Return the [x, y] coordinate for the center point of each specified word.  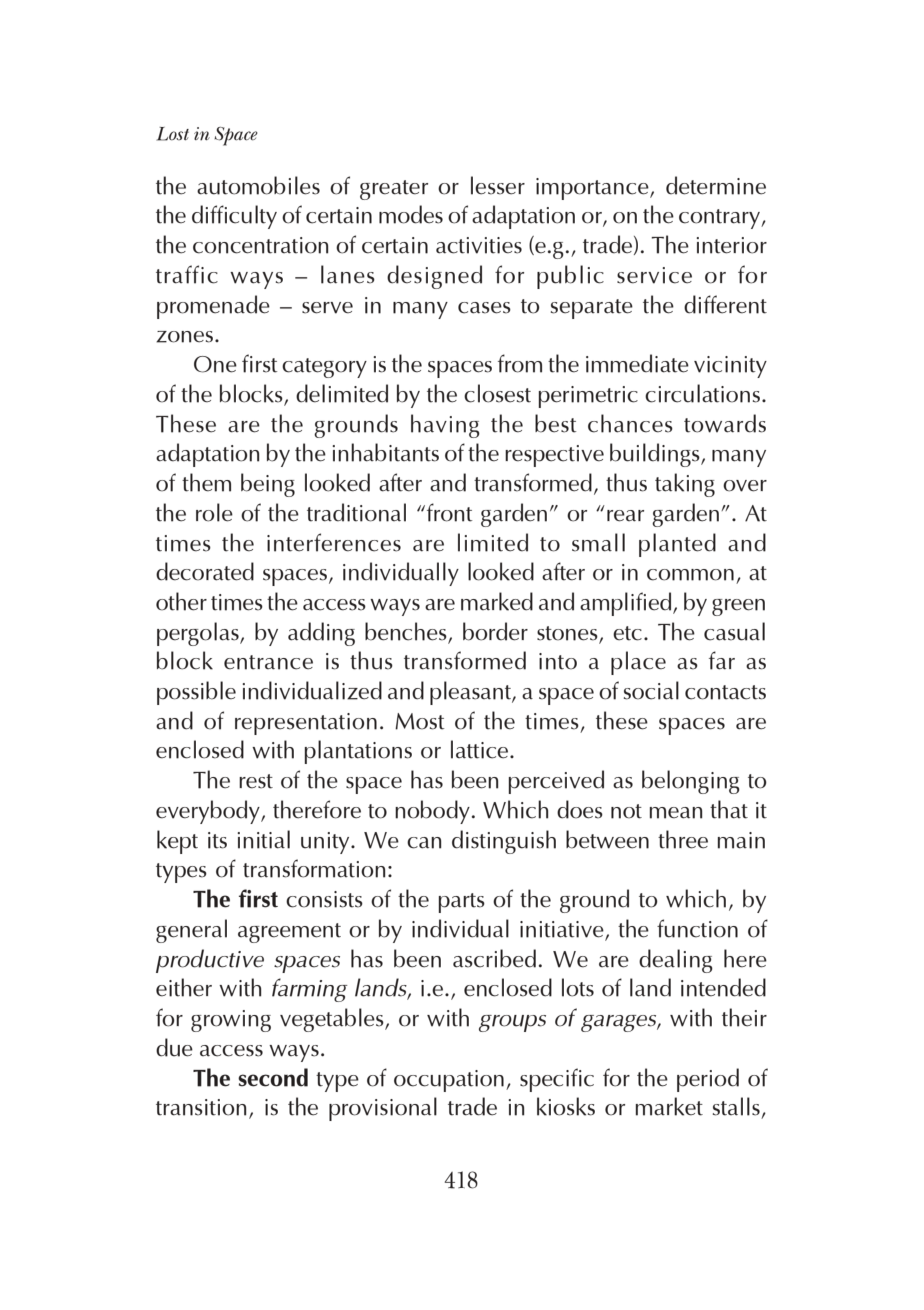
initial [263, 839]
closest [497, 393]
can [424, 843]
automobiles [258, 185]
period [708, 1080]
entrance [268, 662]
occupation [449, 1081]
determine [716, 185]
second [273, 1077]
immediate [637, 363]
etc [627, 633]
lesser [498, 185]
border [495, 631]
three [683, 839]
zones [186, 337]
